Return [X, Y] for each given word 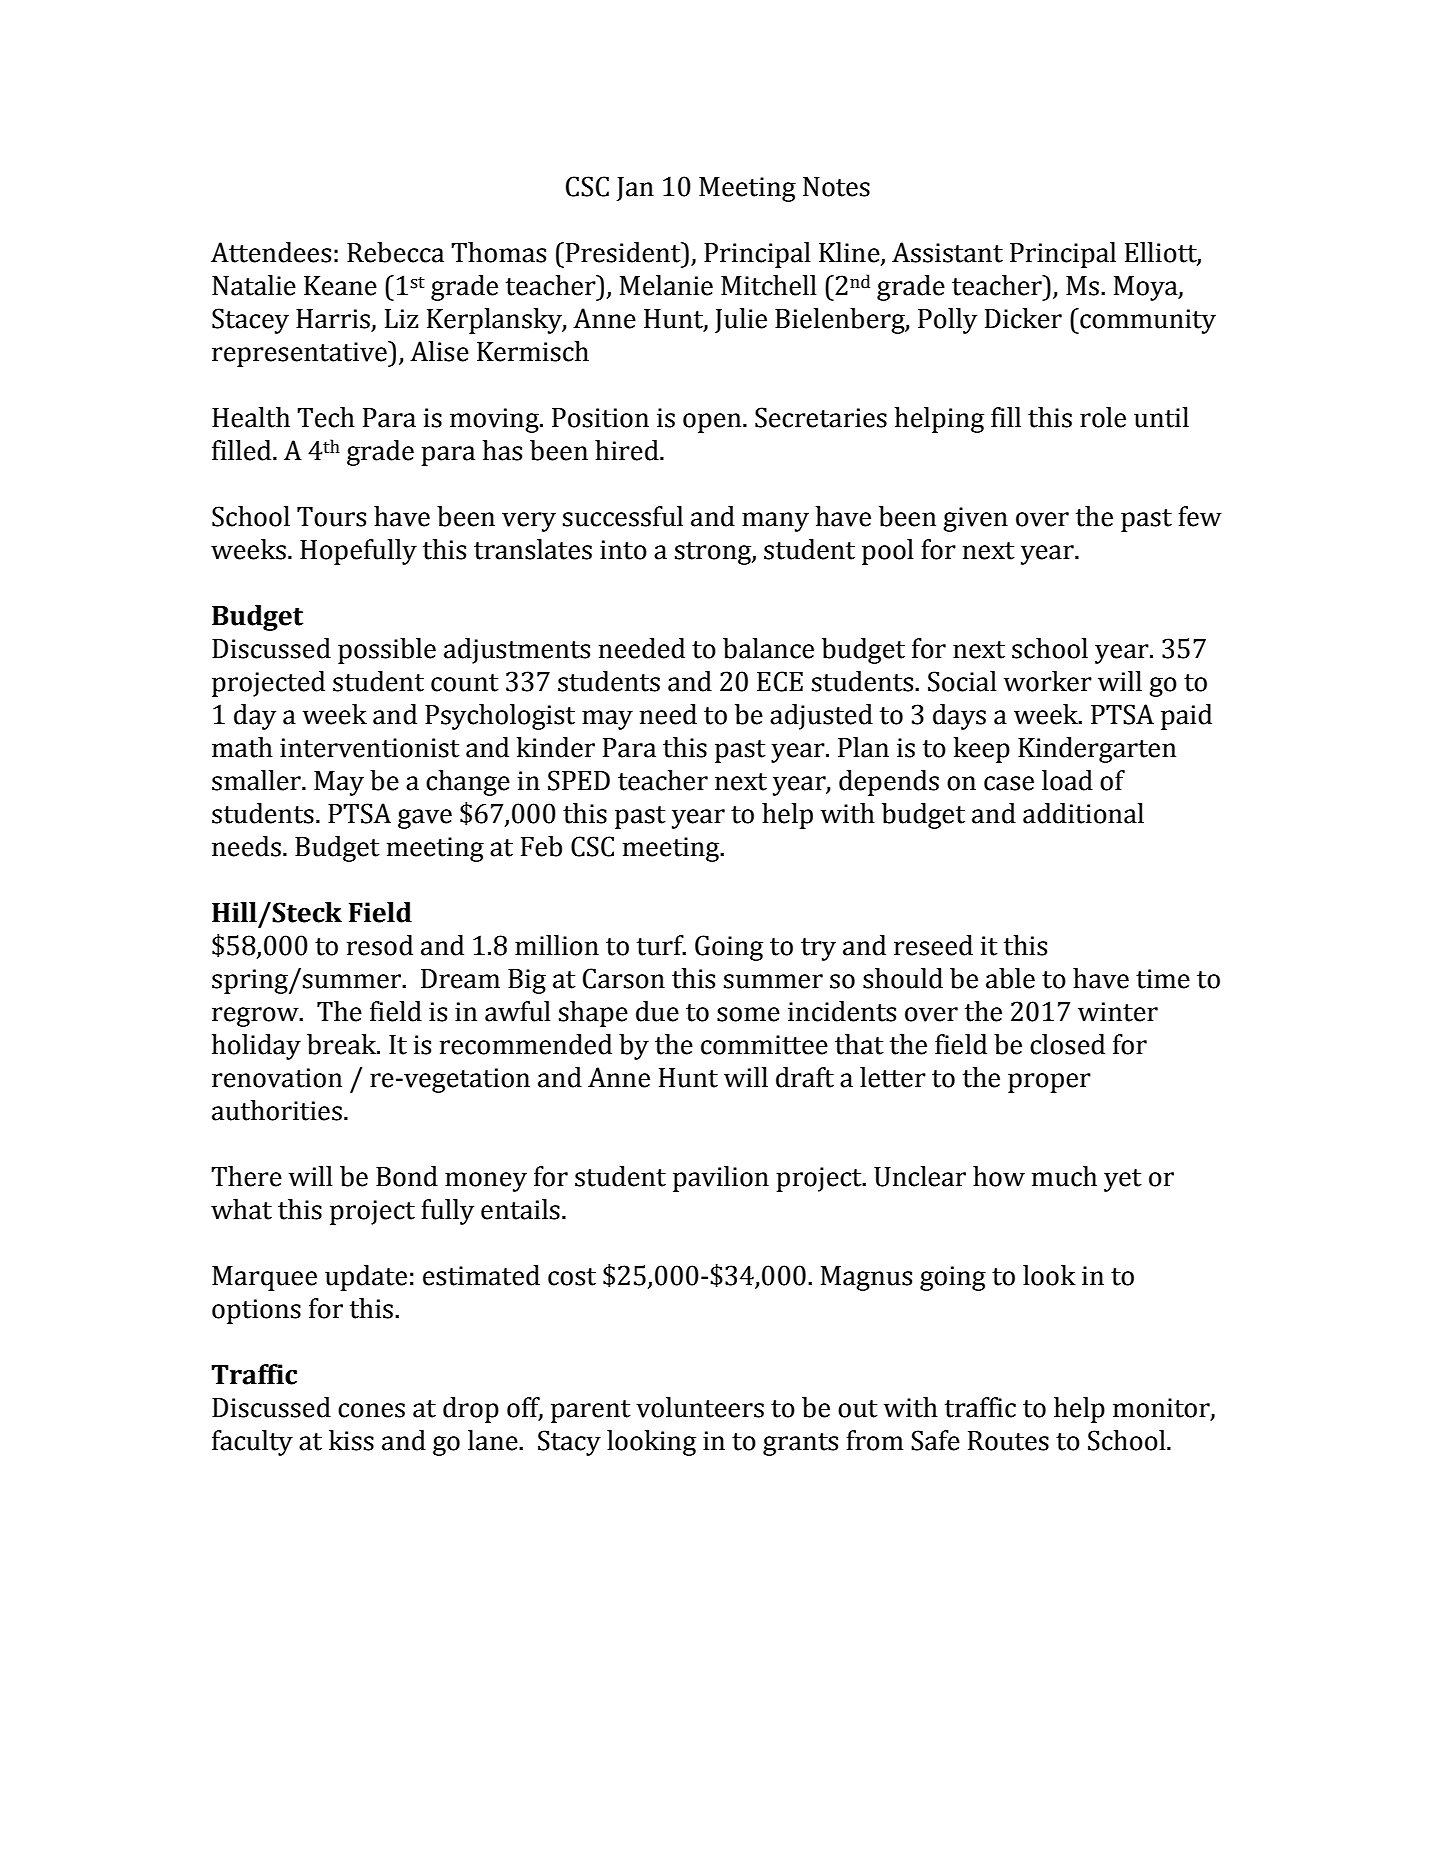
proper [1049, 1083]
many [775, 522]
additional [1083, 813]
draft [805, 1077]
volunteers [700, 1407]
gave [425, 819]
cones [371, 1410]
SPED [579, 780]
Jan [635, 189]
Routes [1008, 1441]
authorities [277, 1110]
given [975, 519]
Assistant [947, 252]
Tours [331, 517]
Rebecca [395, 252]
